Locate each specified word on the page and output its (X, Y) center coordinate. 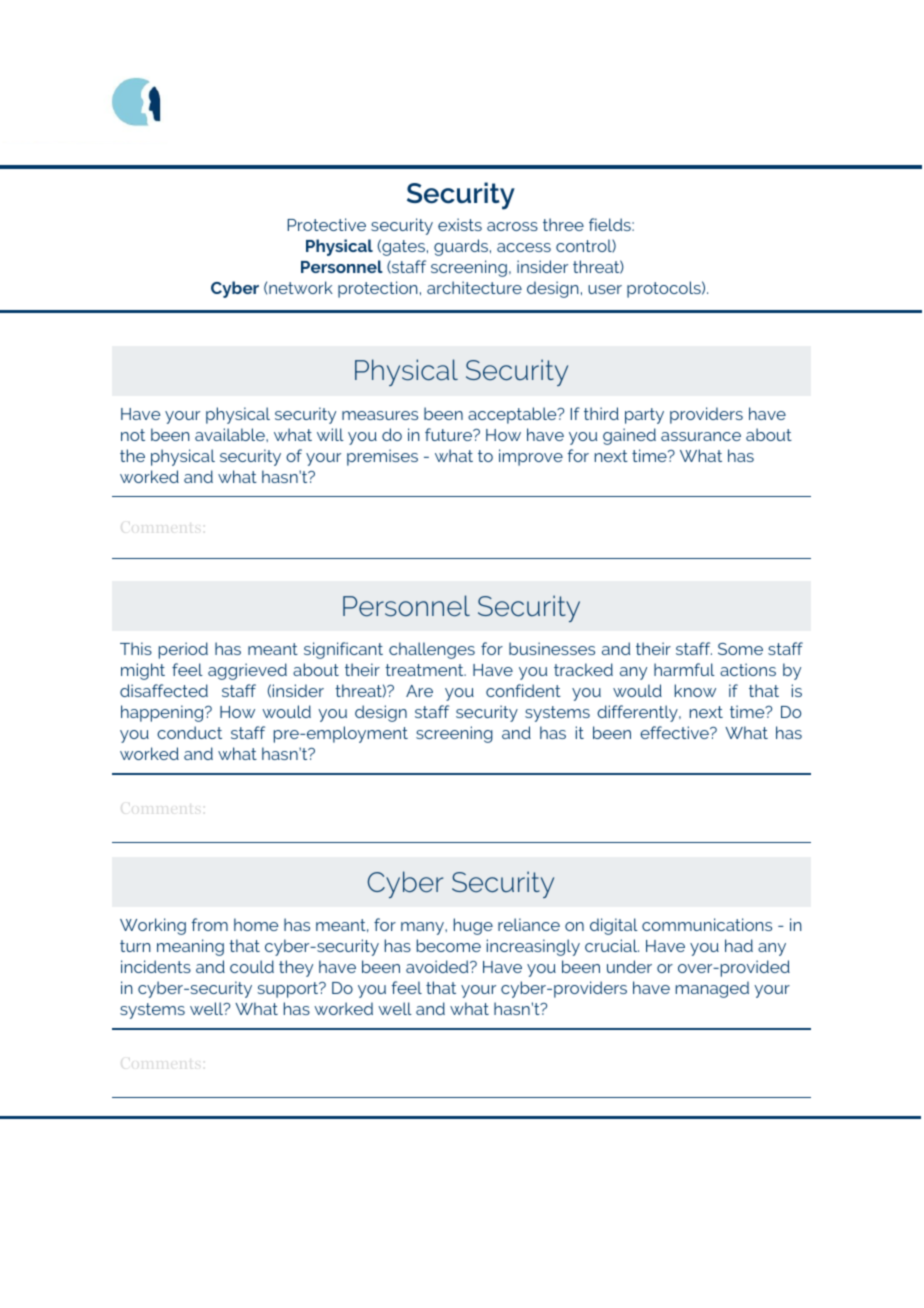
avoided (438, 966)
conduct (189, 732)
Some (740, 649)
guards (462, 247)
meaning (190, 947)
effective (675, 732)
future (449, 434)
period (183, 650)
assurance (701, 436)
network (301, 287)
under (629, 966)
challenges (432, 650)
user (605, 289)
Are (419, 691)
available (231, 434)
